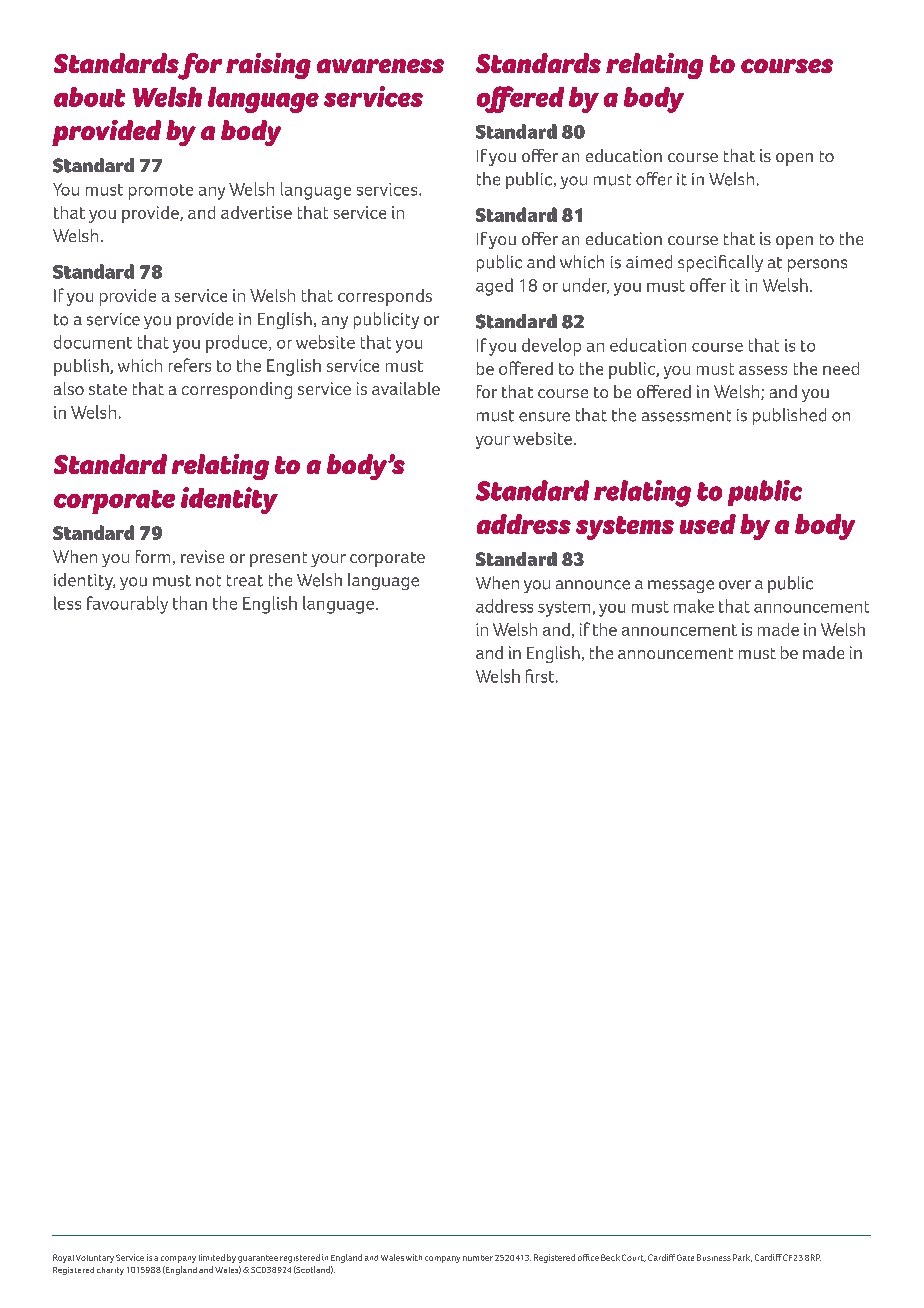  Describe the element at coordinates (127, 605) in the image. I see `favourably` at that location.
